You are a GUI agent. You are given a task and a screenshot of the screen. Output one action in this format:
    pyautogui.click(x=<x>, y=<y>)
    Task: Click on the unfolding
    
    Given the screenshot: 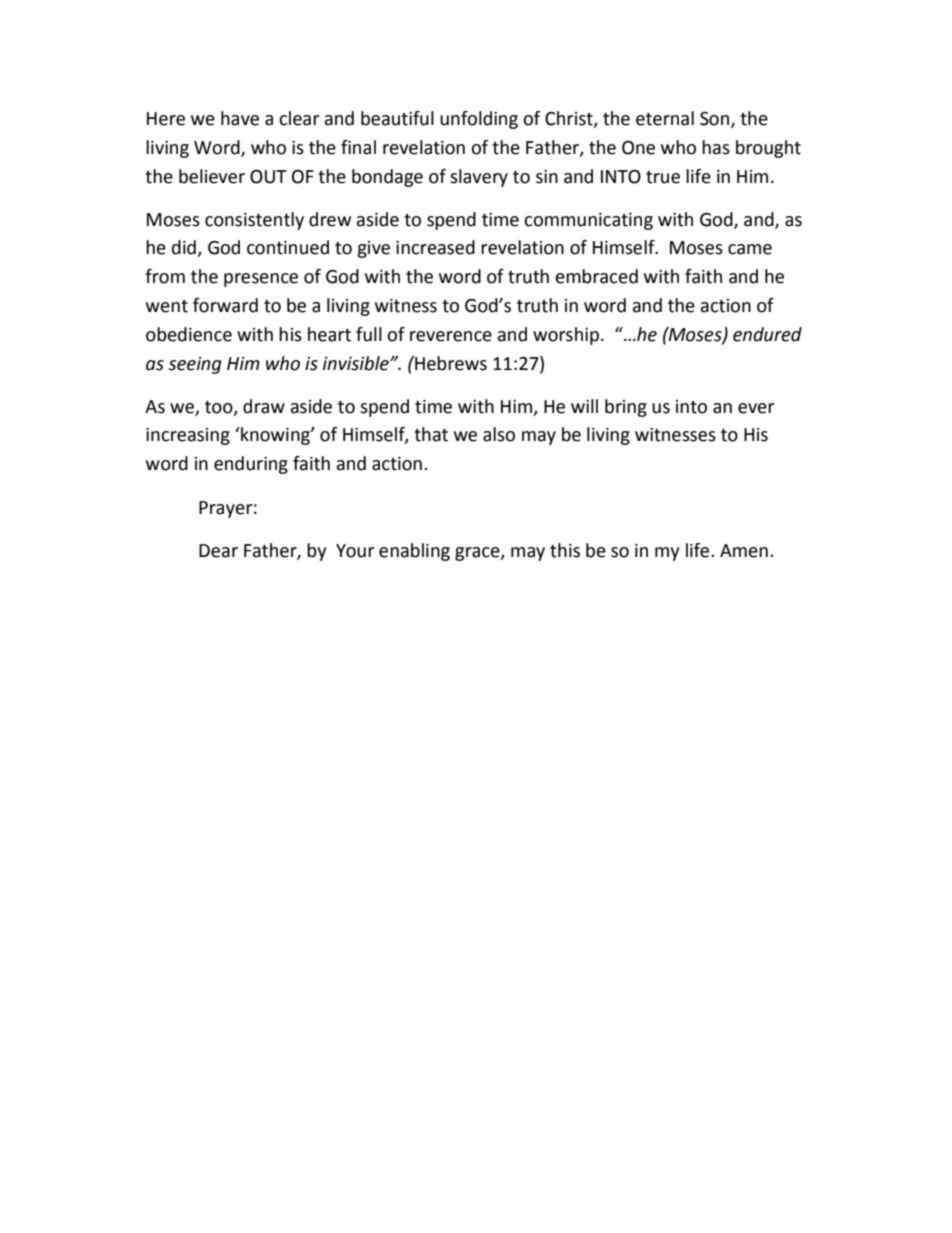 What is the action you would take?
    pyautogui.click(x=479, y=120)
